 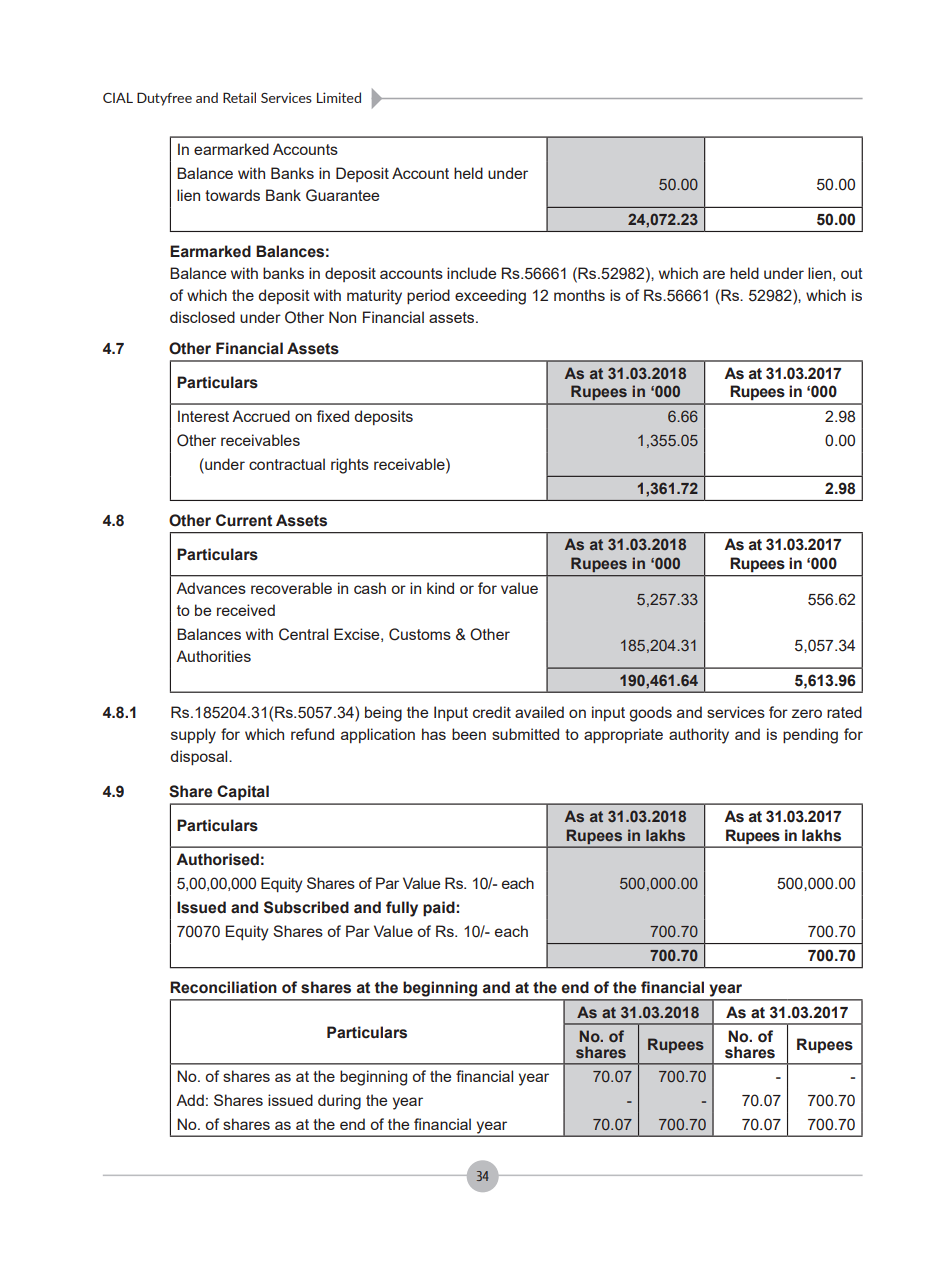 What do you see at coordinates (810, 736) in the page?
I see `pending` at bounding box center [810, 736].
